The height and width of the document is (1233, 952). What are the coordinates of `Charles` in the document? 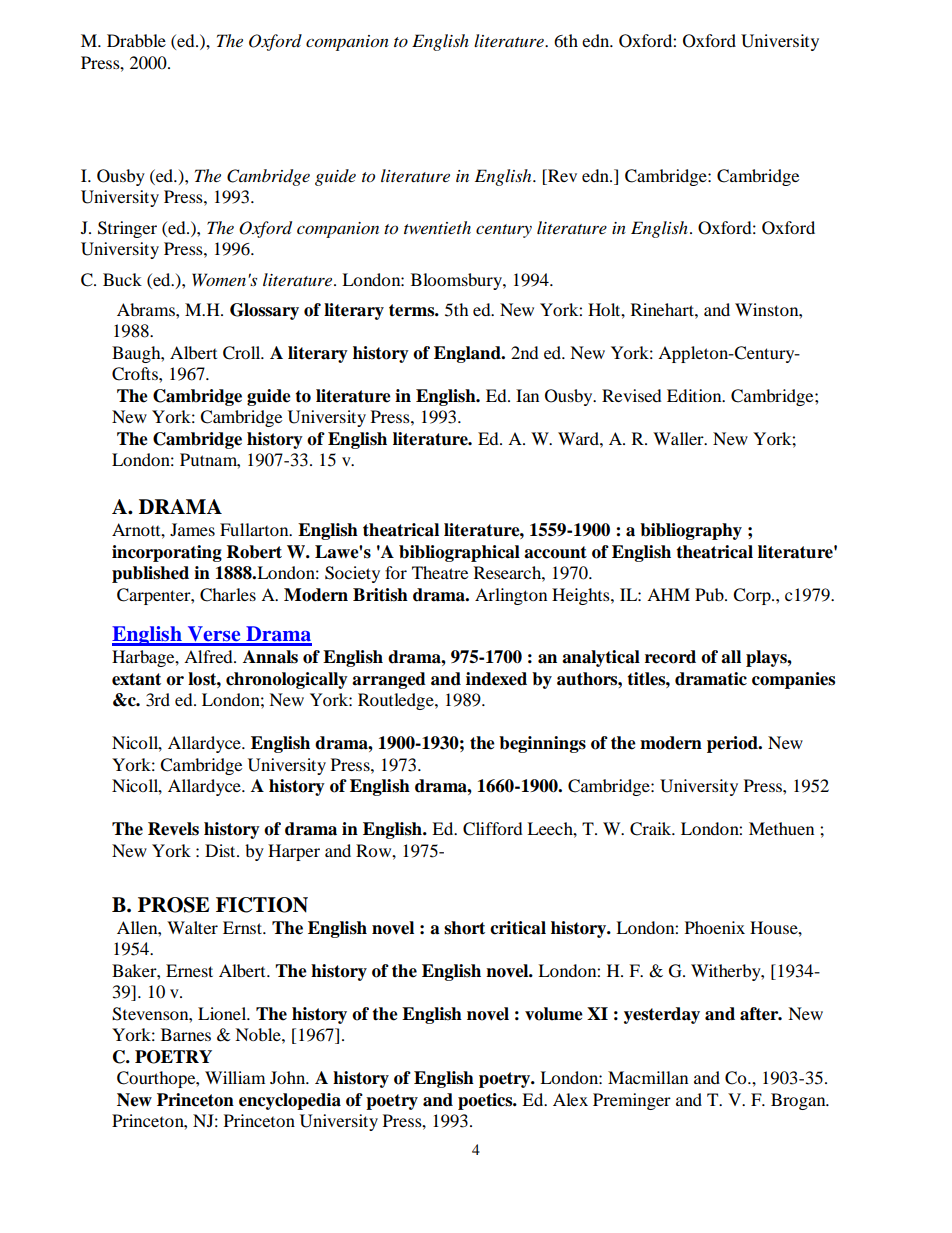 It's located at (228, 595).
